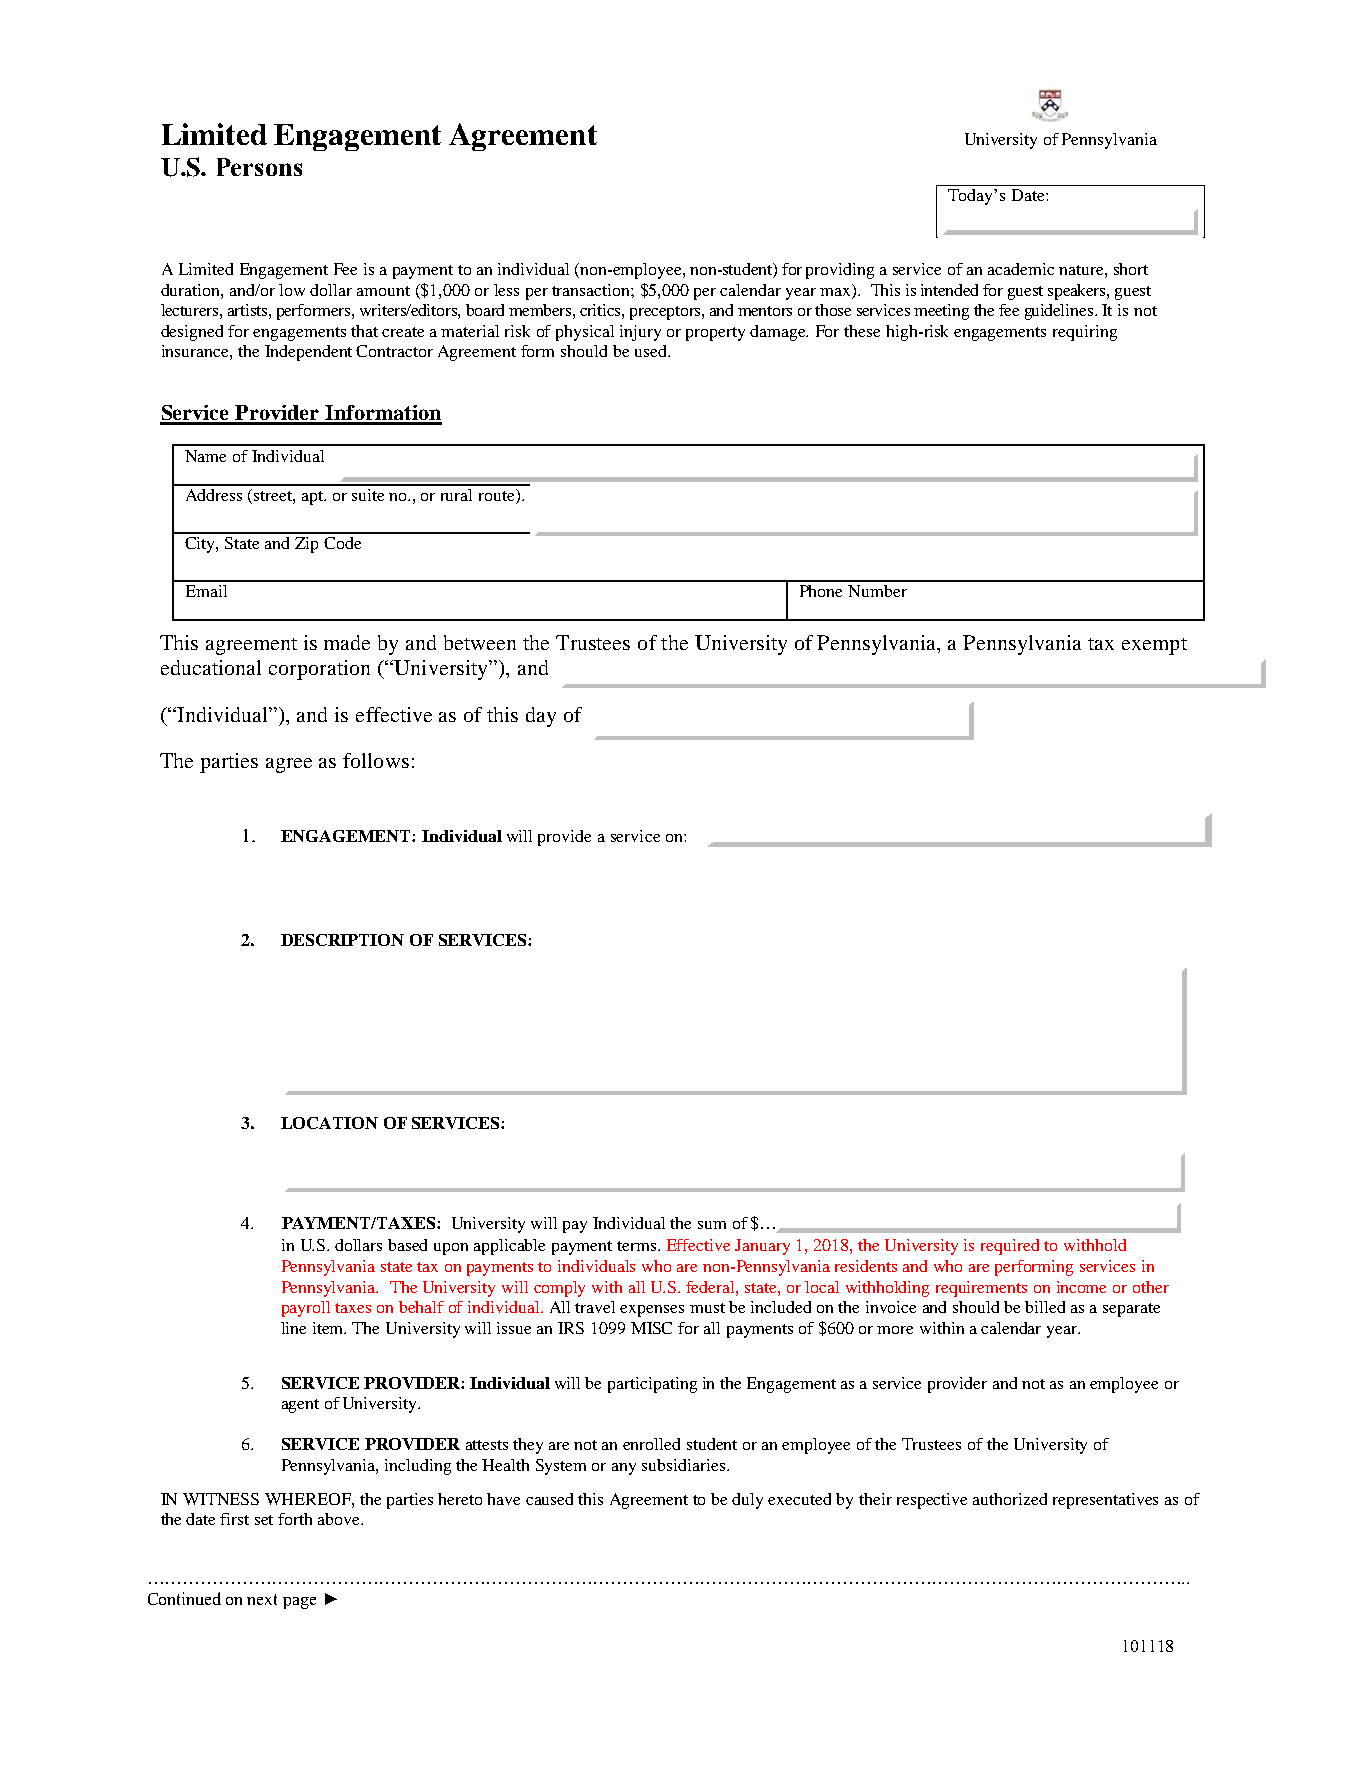 The image size is (1365, 1767). Describe the element at coordinates (342, 940) in the screenshot. I see `DESCRIPTION` at that location.
